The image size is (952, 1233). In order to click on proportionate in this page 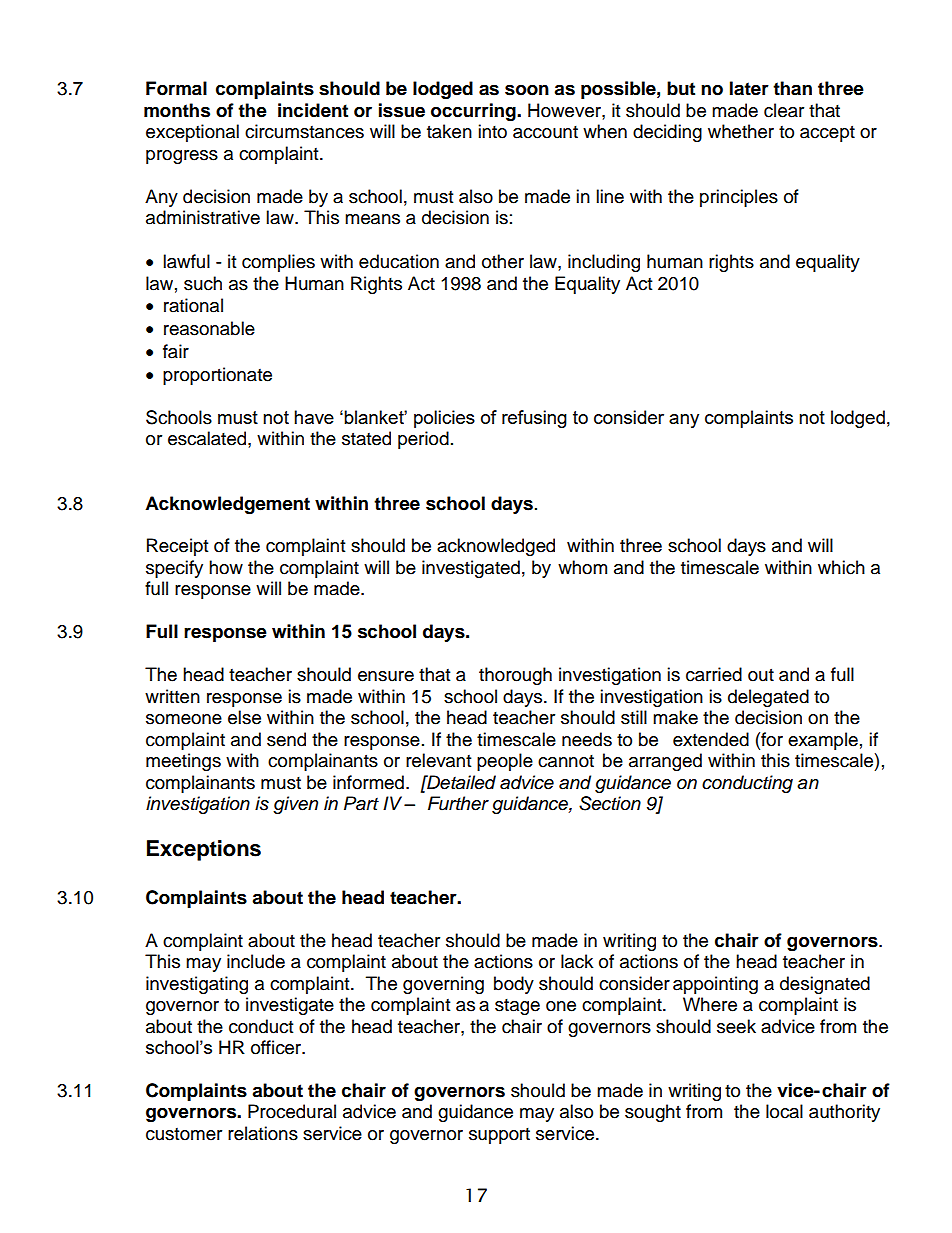, I will do `click(217, 376)`.
